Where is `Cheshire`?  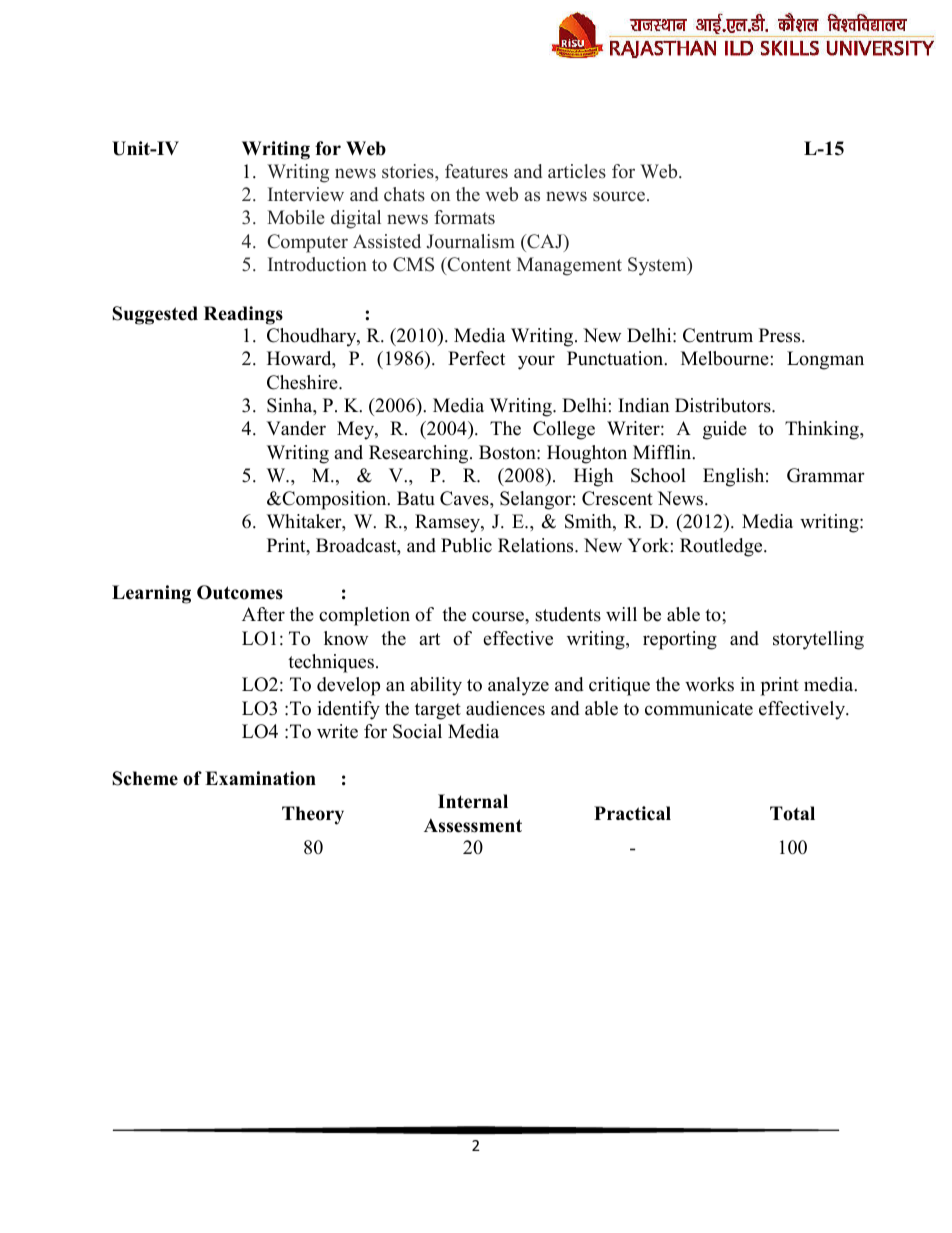
Cheshire is located at coordinates (303, 382).
